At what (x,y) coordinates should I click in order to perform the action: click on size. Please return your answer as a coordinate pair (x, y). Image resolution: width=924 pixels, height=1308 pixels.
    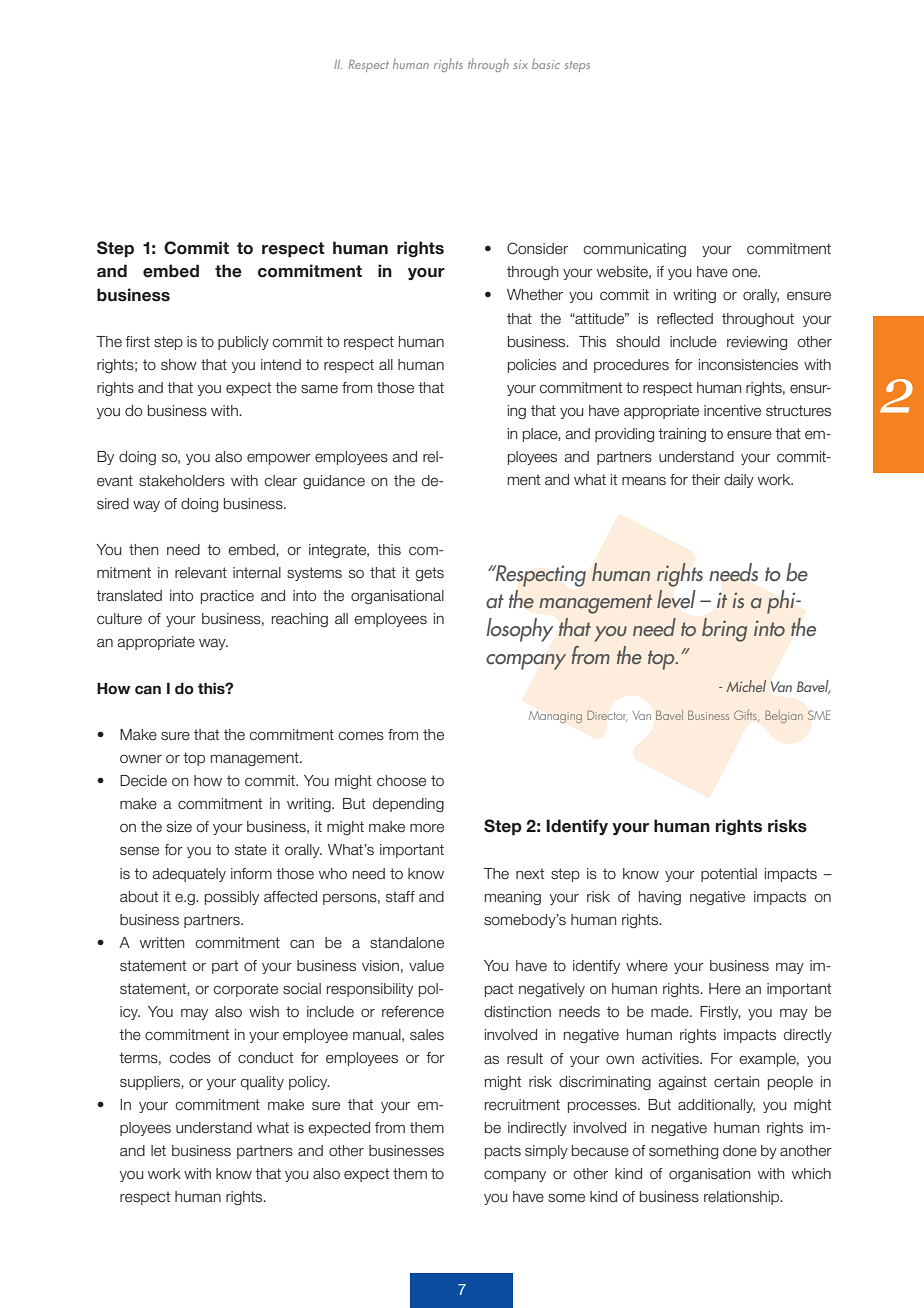
    Looking at the image, I should click on (179, 827).
